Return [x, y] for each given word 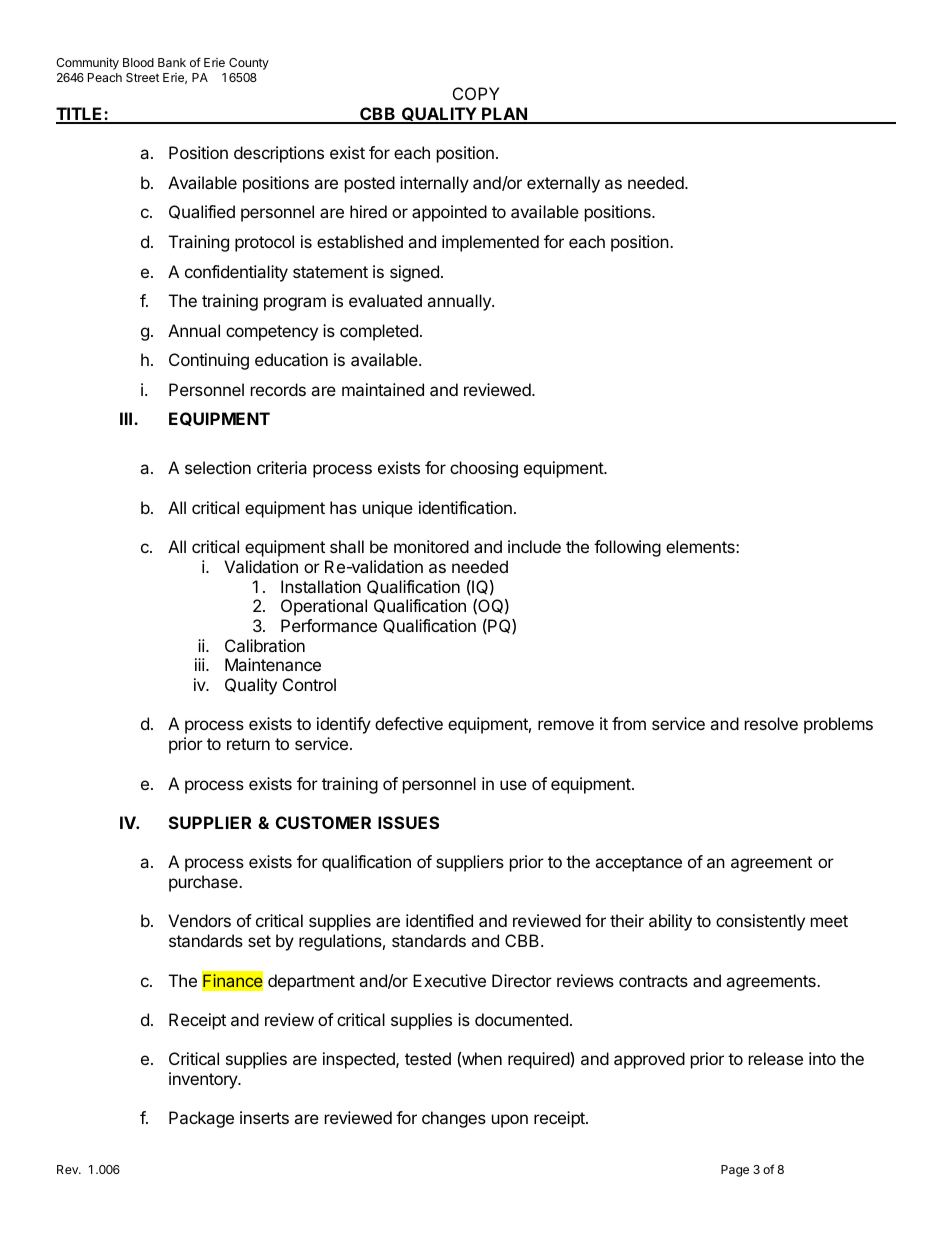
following [627, 548]
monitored [431, 546]
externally [563, 184]
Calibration [265, 645]
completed [379, 332]
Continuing [209, 361]
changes [454, 1119]
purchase [204, 883]
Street [142, 77]
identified [439, 920]
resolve [771, 723]
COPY [476, 93]
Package [201, 1119]
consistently [760, 922]
